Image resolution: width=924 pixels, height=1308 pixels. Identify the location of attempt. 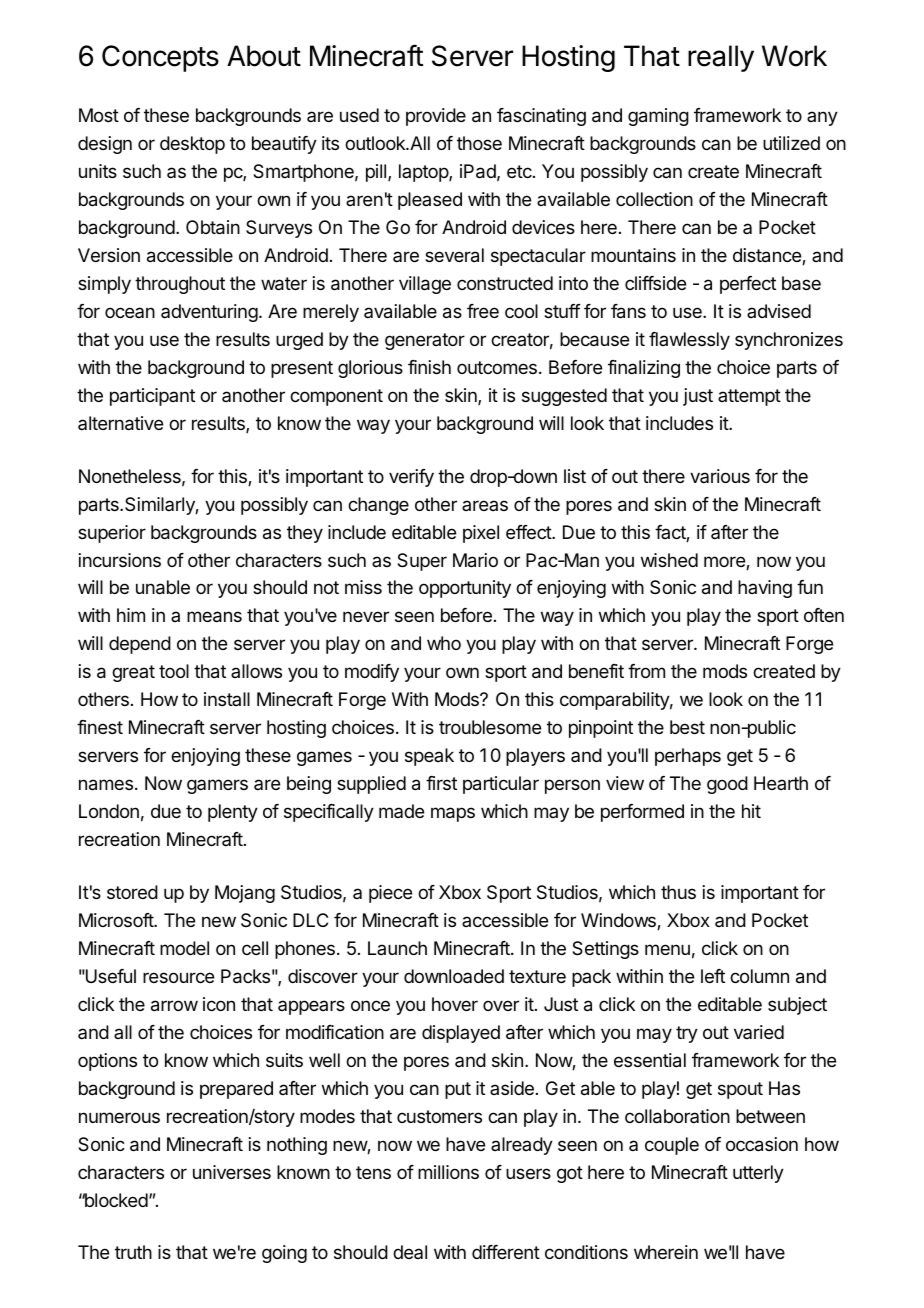
(749, 397).
